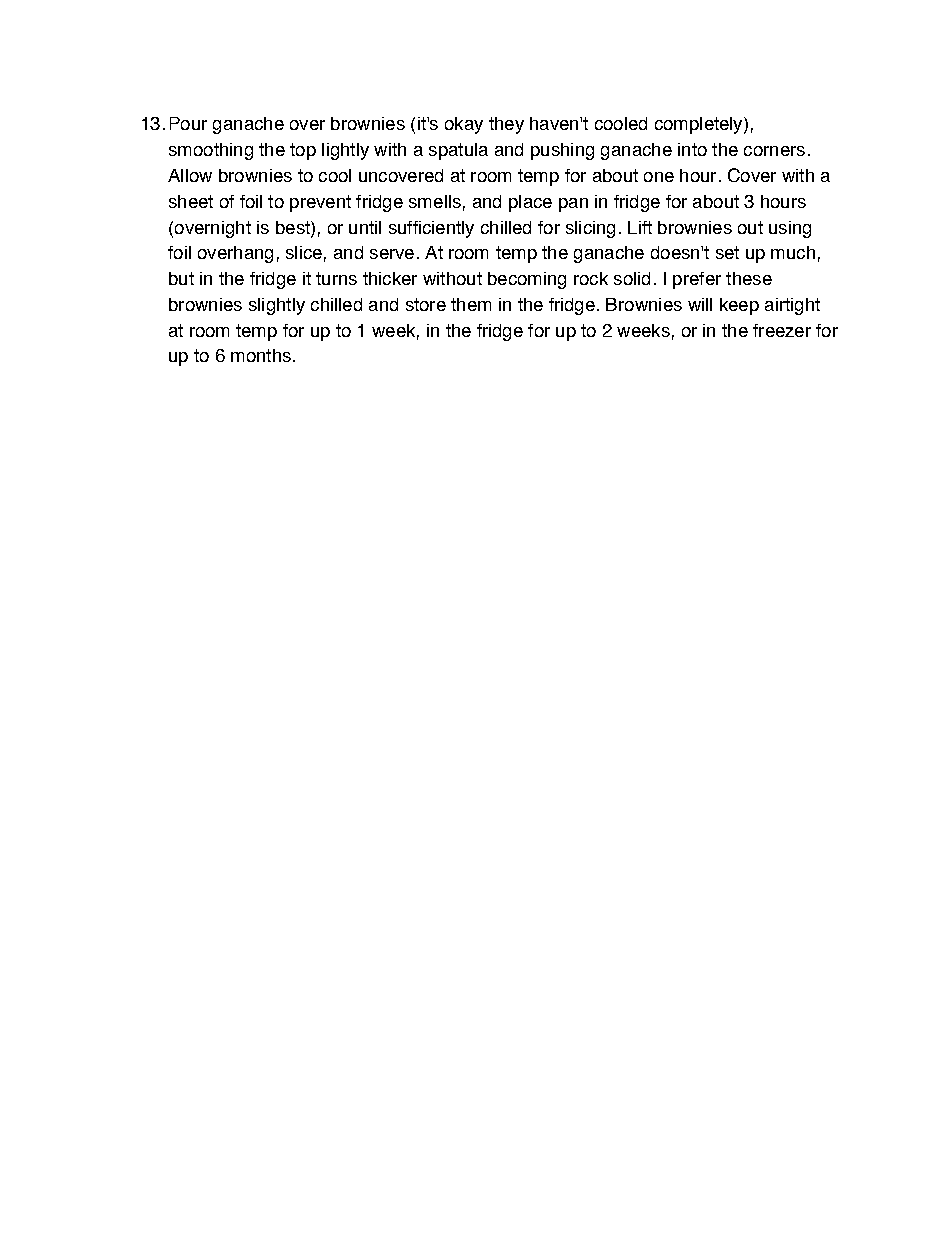 The image size is (952, 1233). Describe the element at coordinates (640, 227) in the image. I see `Lift` at that location.
